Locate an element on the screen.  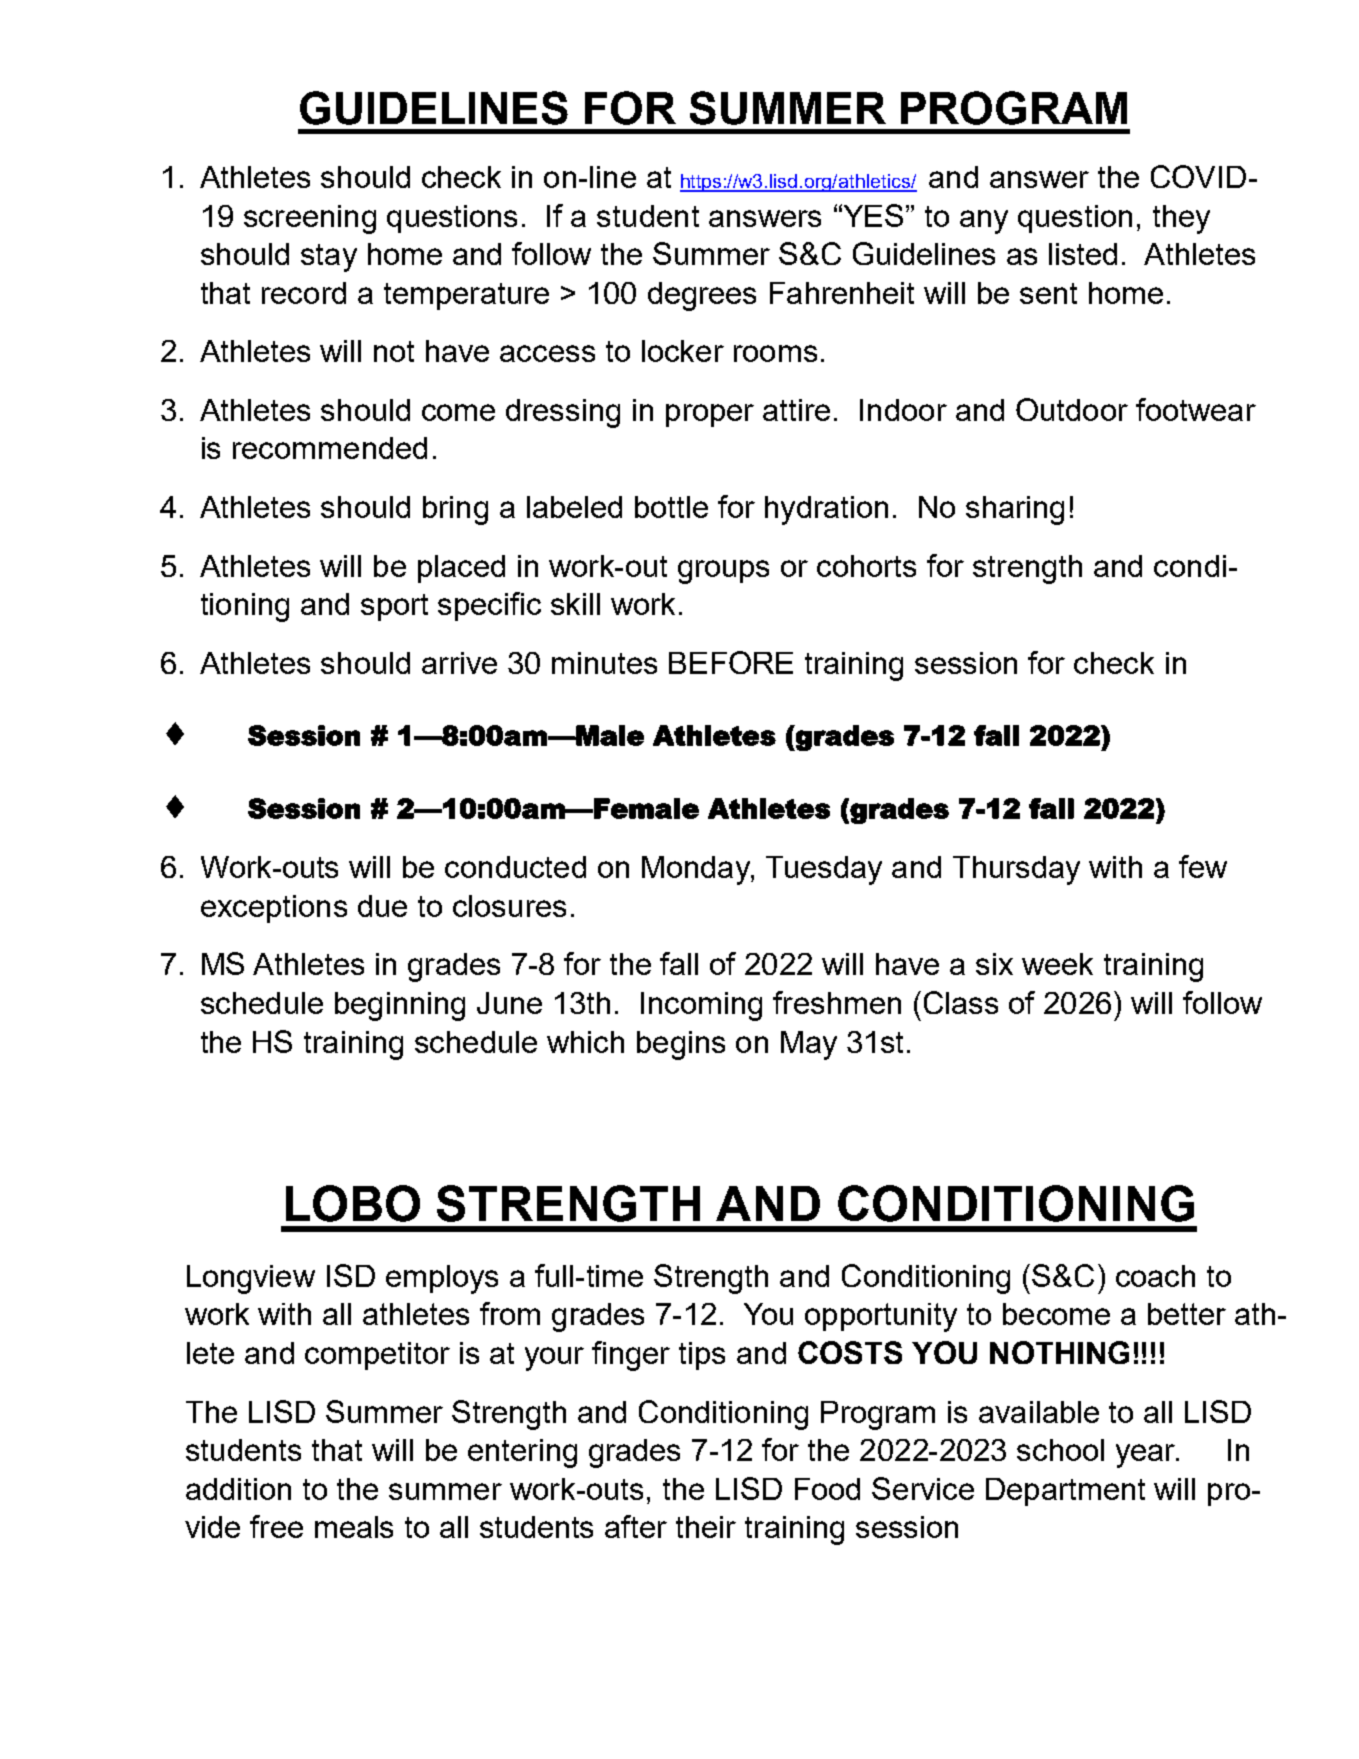
meals is located at coordinates (354, 1527).
